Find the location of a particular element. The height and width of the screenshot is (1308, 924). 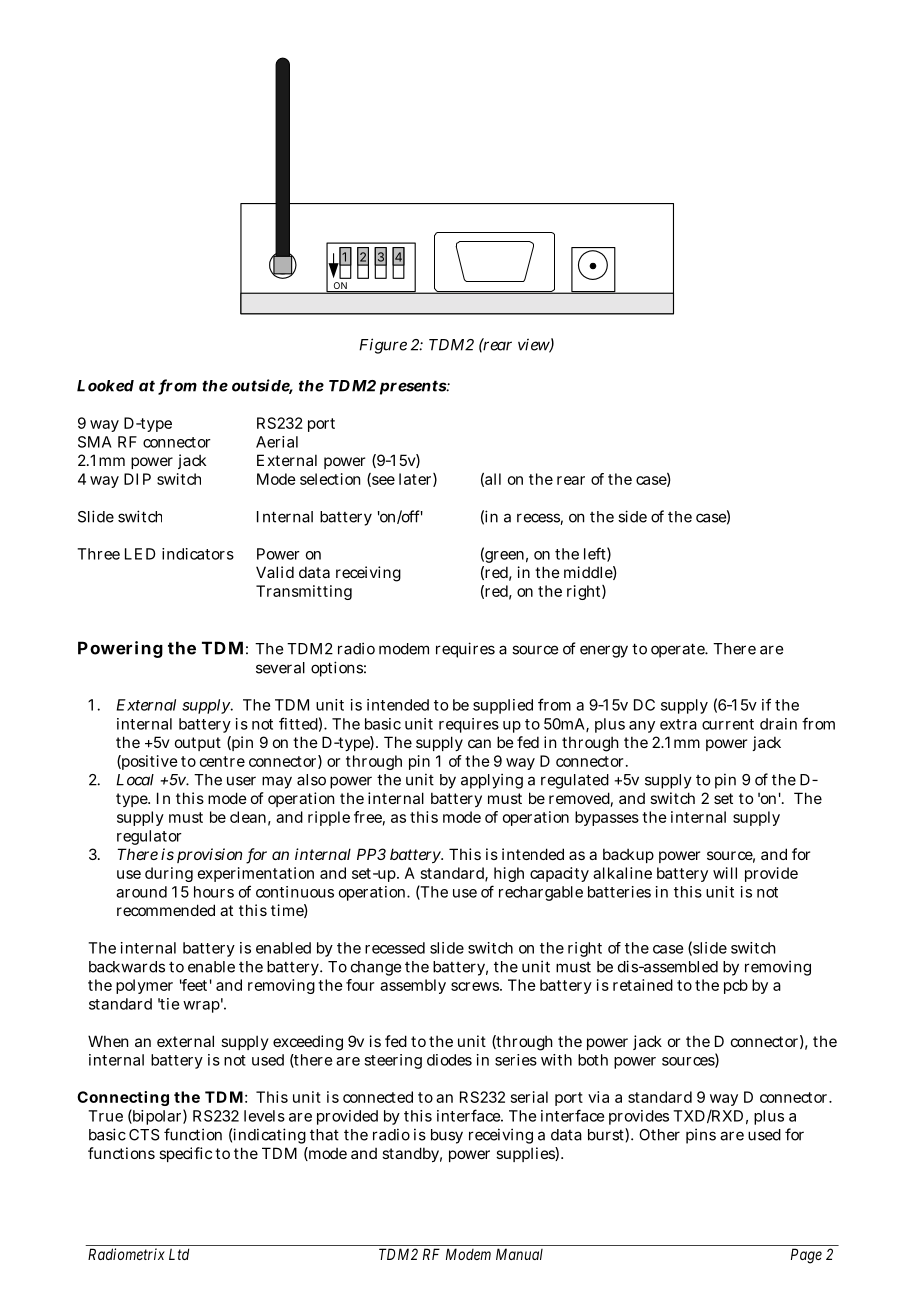

Transmitting is located at coordinates (304, 592).
